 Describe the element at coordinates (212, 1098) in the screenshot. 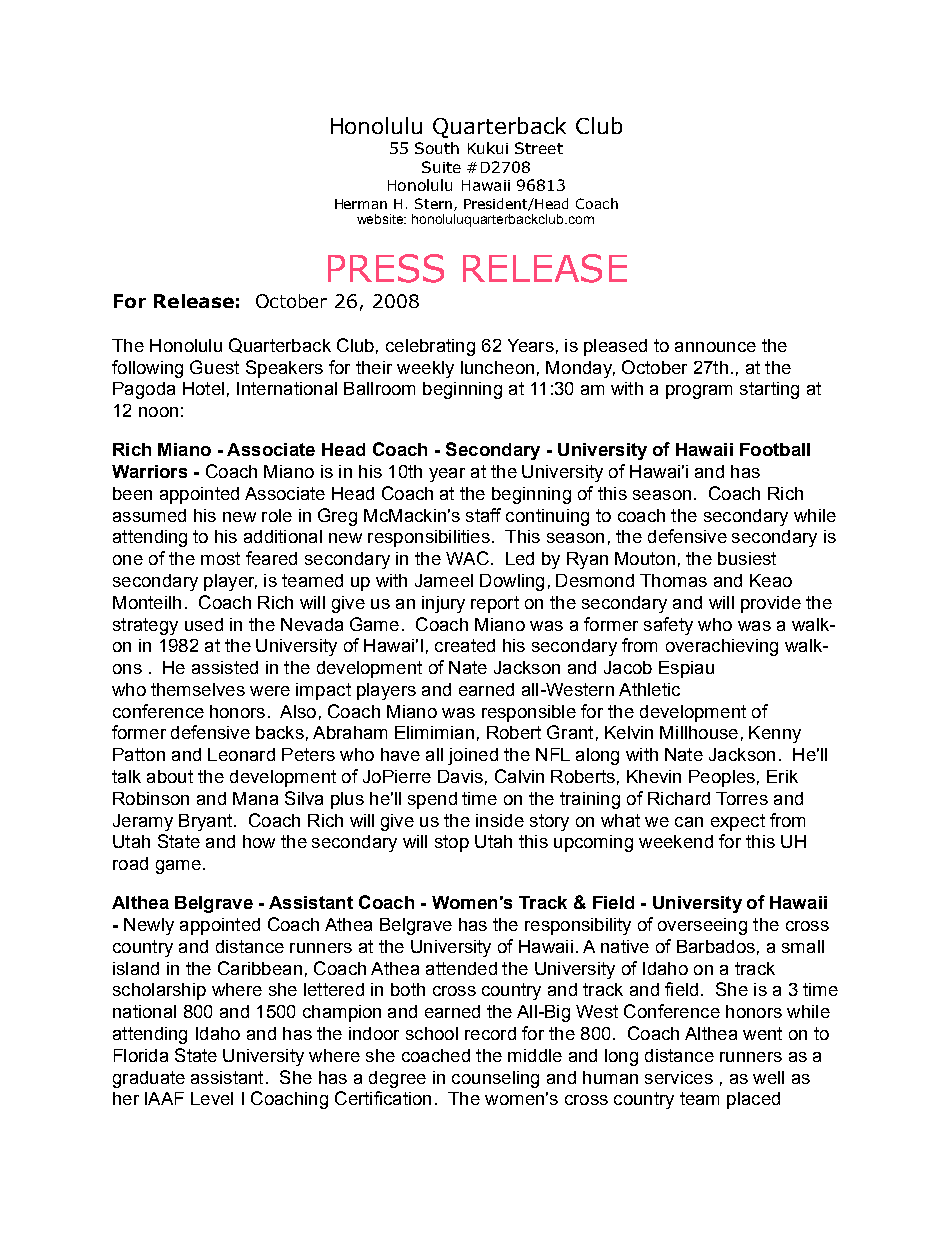

I see `Level` at that location.
